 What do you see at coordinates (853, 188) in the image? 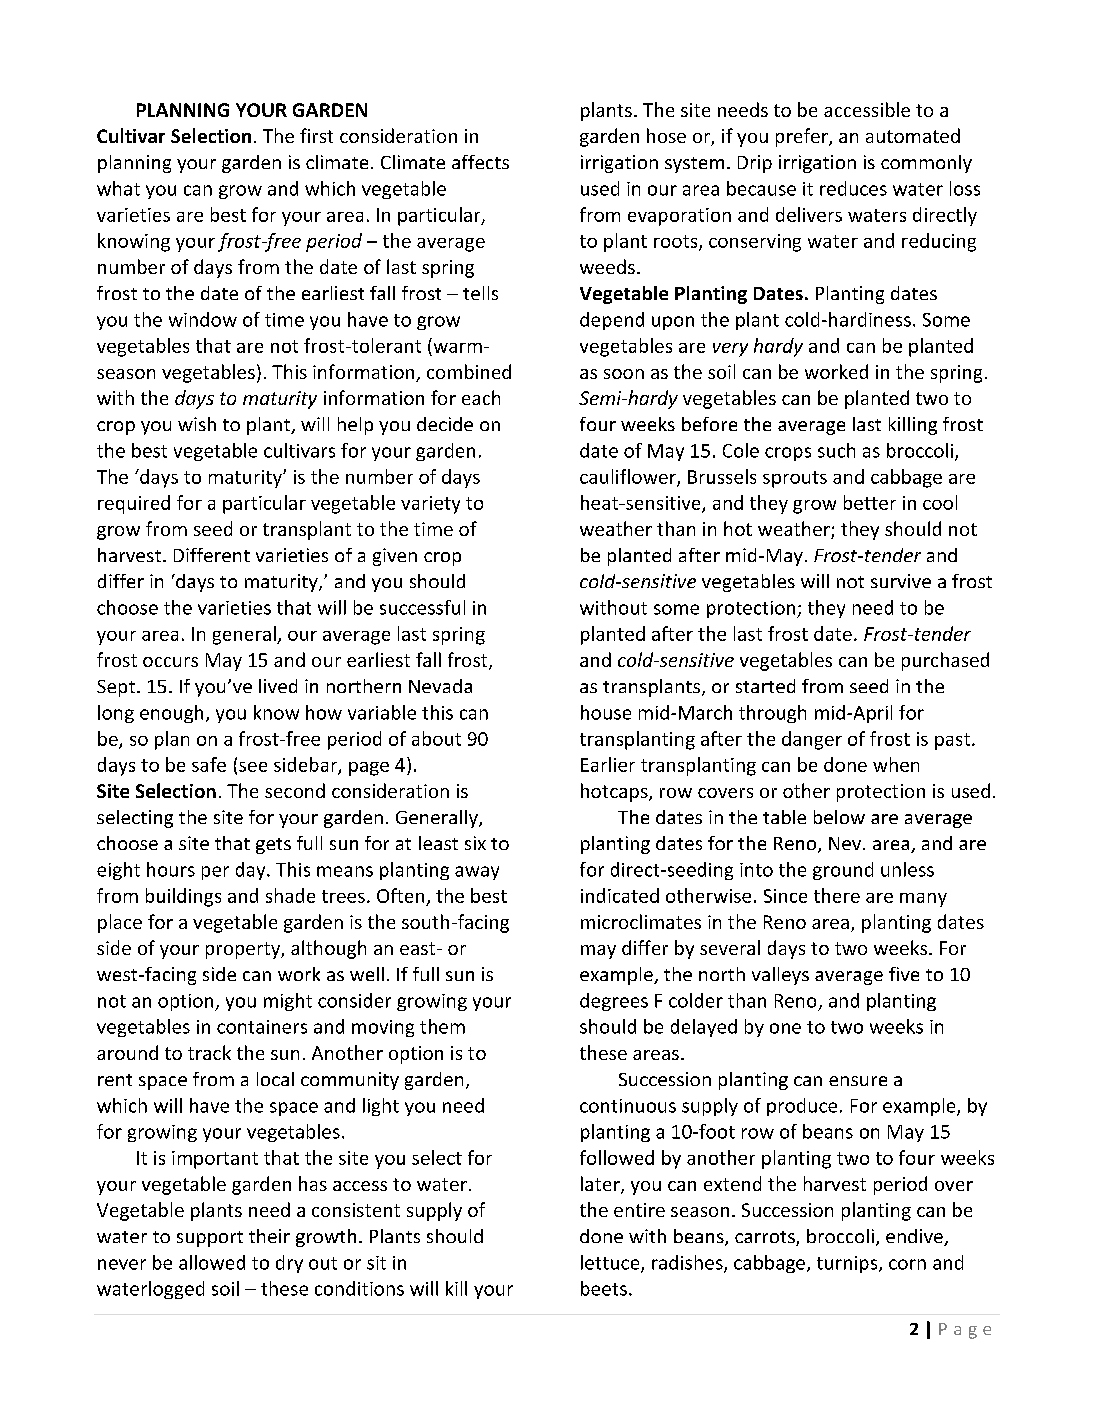
I see `reduces` at bounding box center [853, 188].
